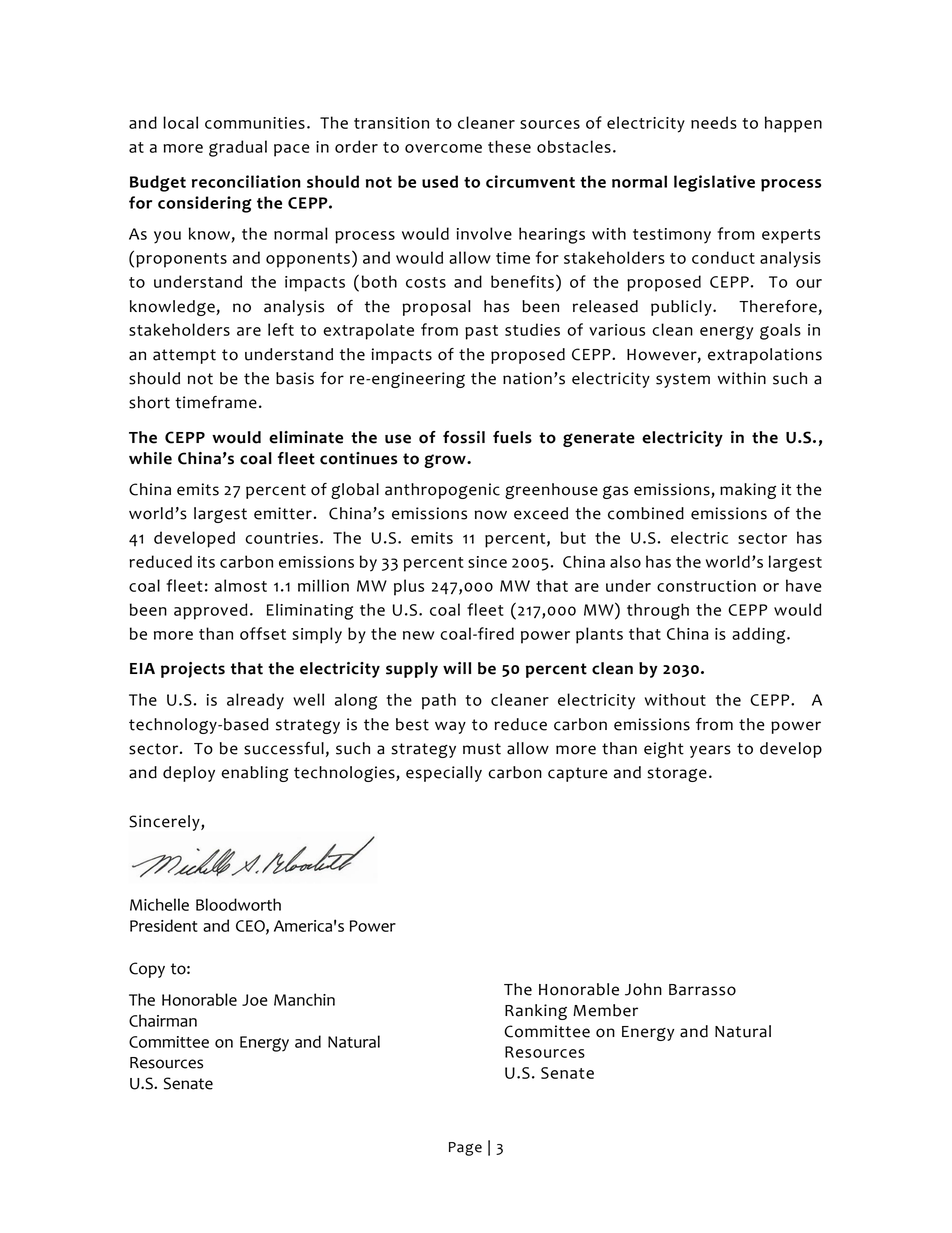 The width and height of the document is (952, 1233). What do you see at coordinates (443, 148) in the document?
I see `overcome` at bounding box center [443, 148].
